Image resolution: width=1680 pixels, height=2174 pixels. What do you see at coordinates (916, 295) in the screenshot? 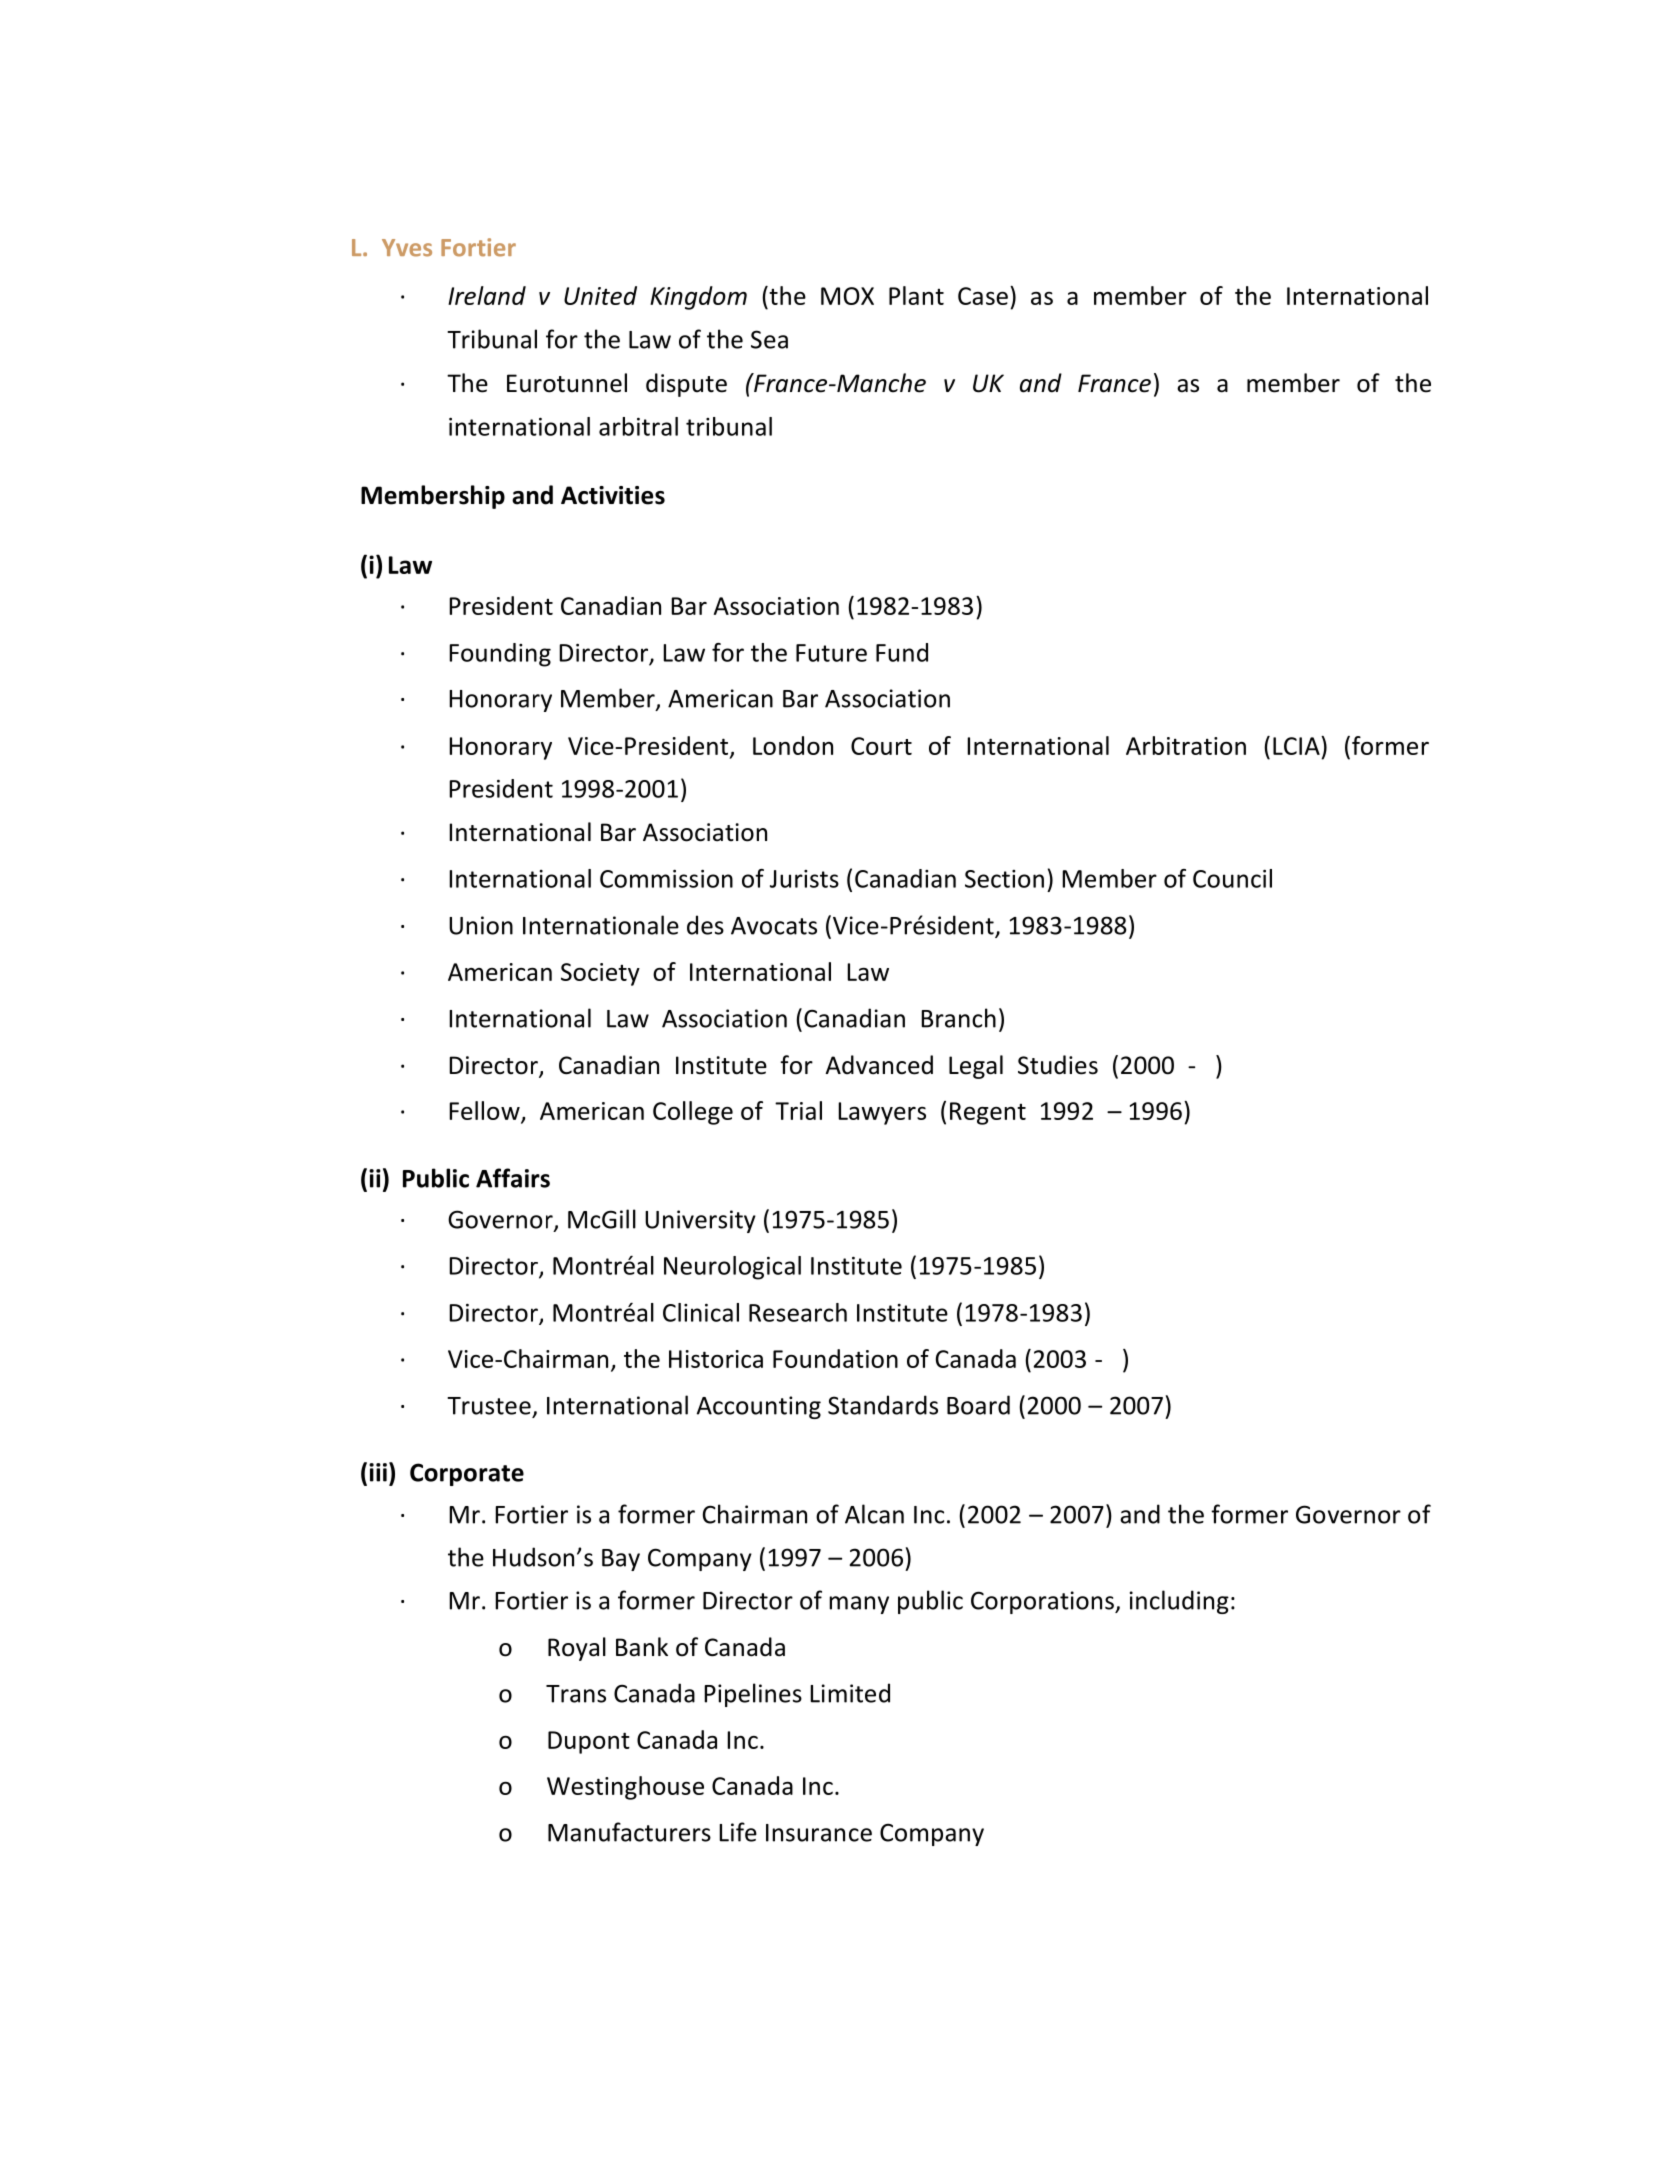
I see `Plant` at bounding box center [916, 295].
